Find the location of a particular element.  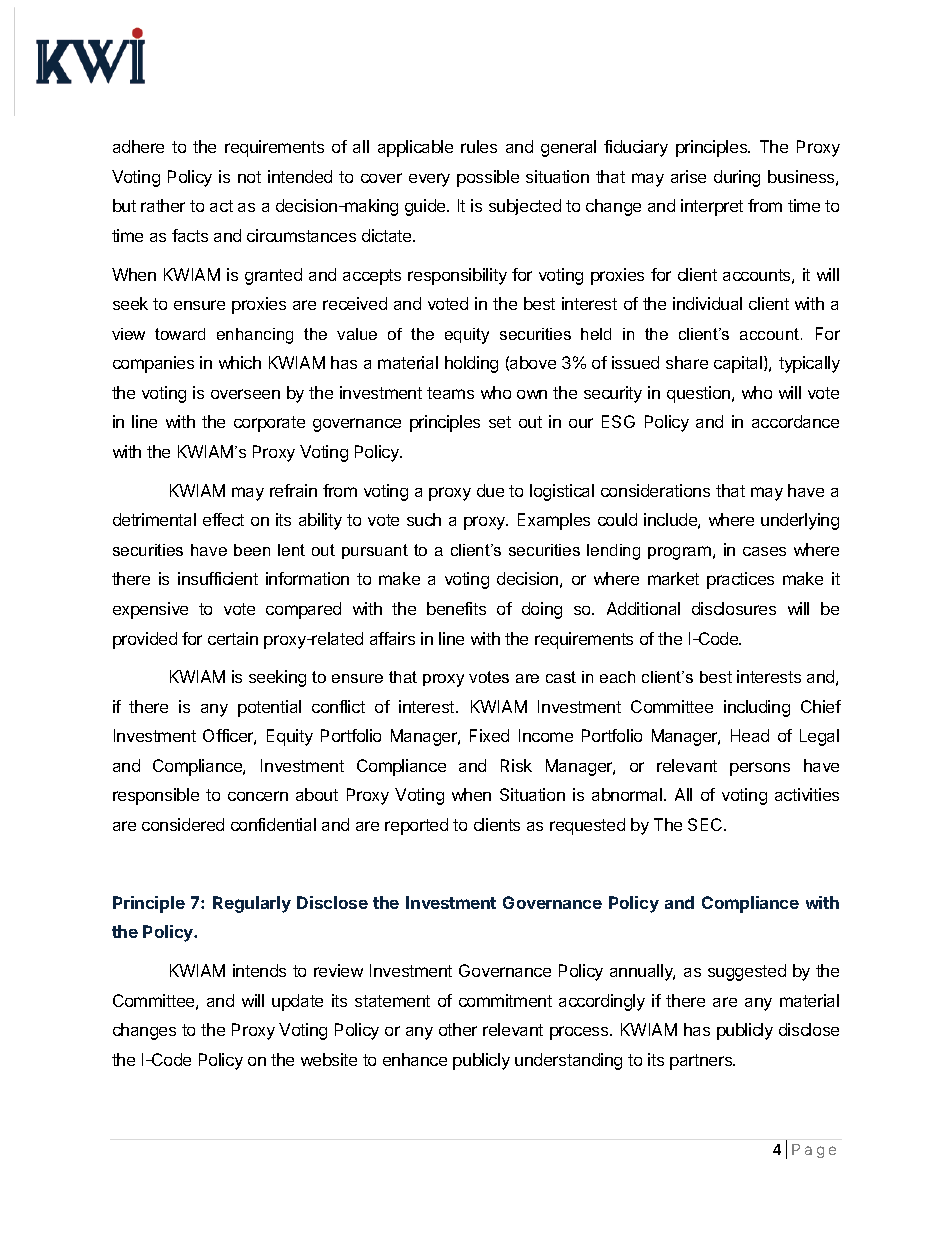

corporate is located at coordinates (269, 424).
